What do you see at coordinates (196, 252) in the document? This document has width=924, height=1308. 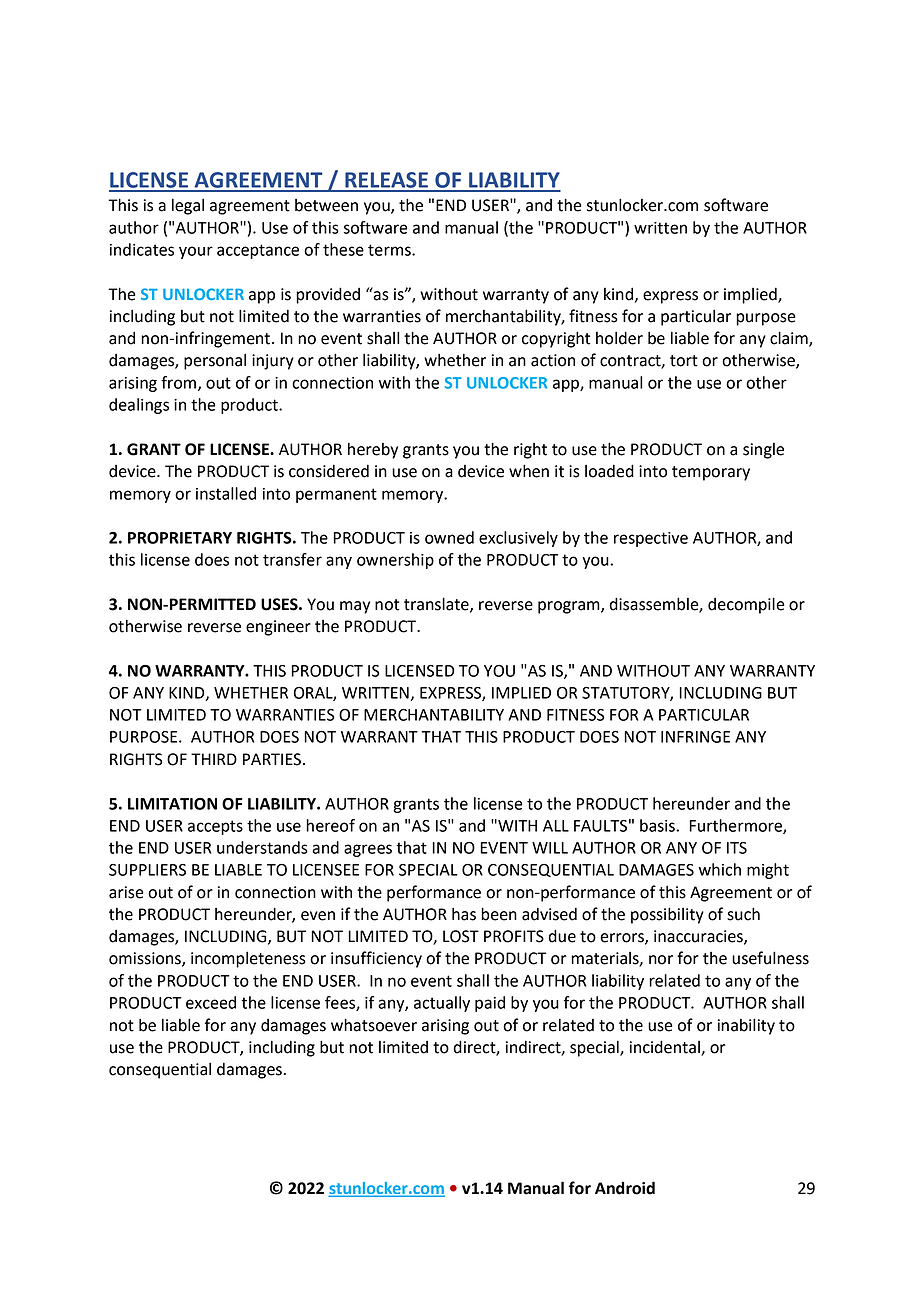 I see `your` at bounding box center [196, 252].
